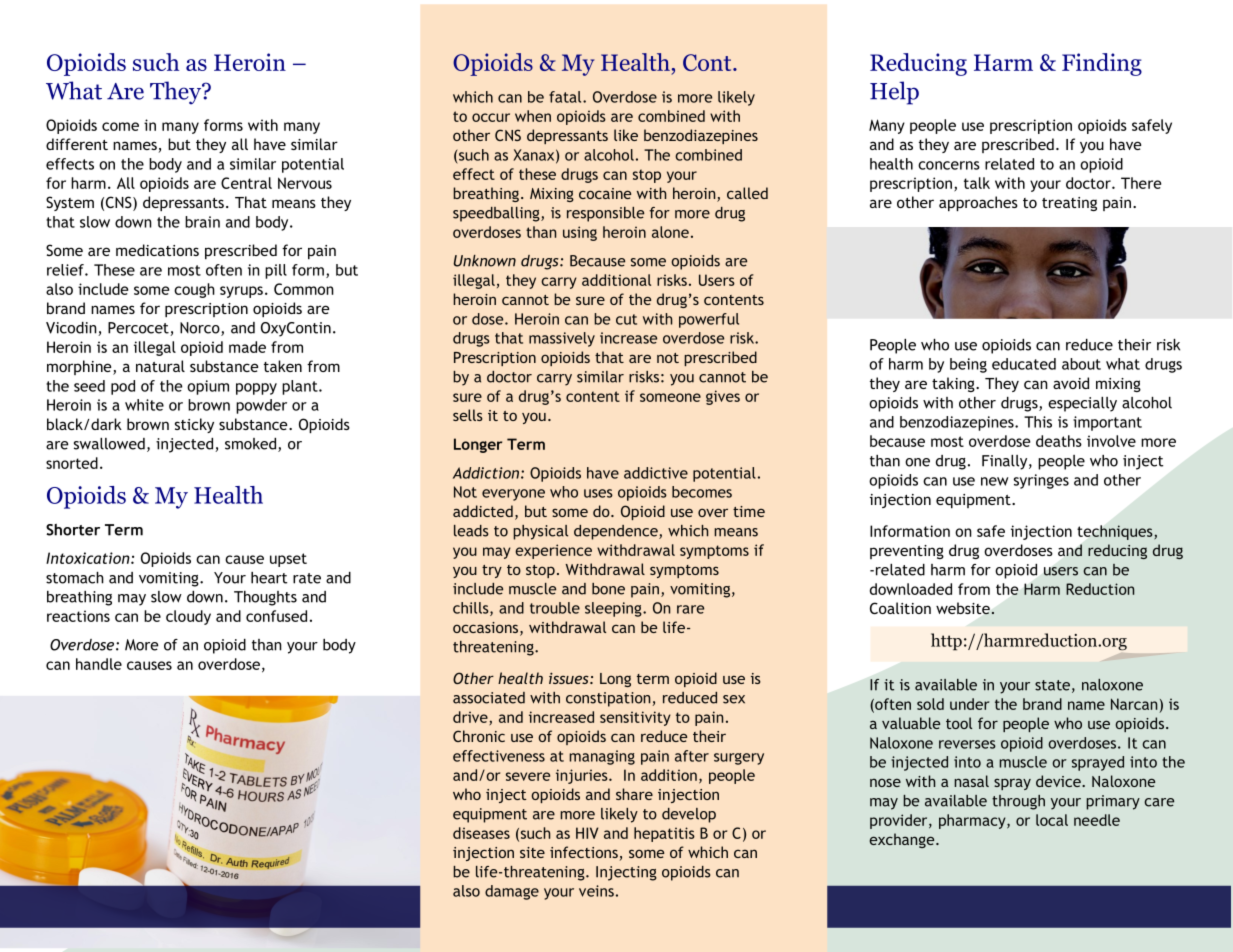 This screenshot has height=952, width=1233. What do you see at coordinates (1102, 64) in the screenshot?
I see `Finding` at bounding box center [1102, 64].
